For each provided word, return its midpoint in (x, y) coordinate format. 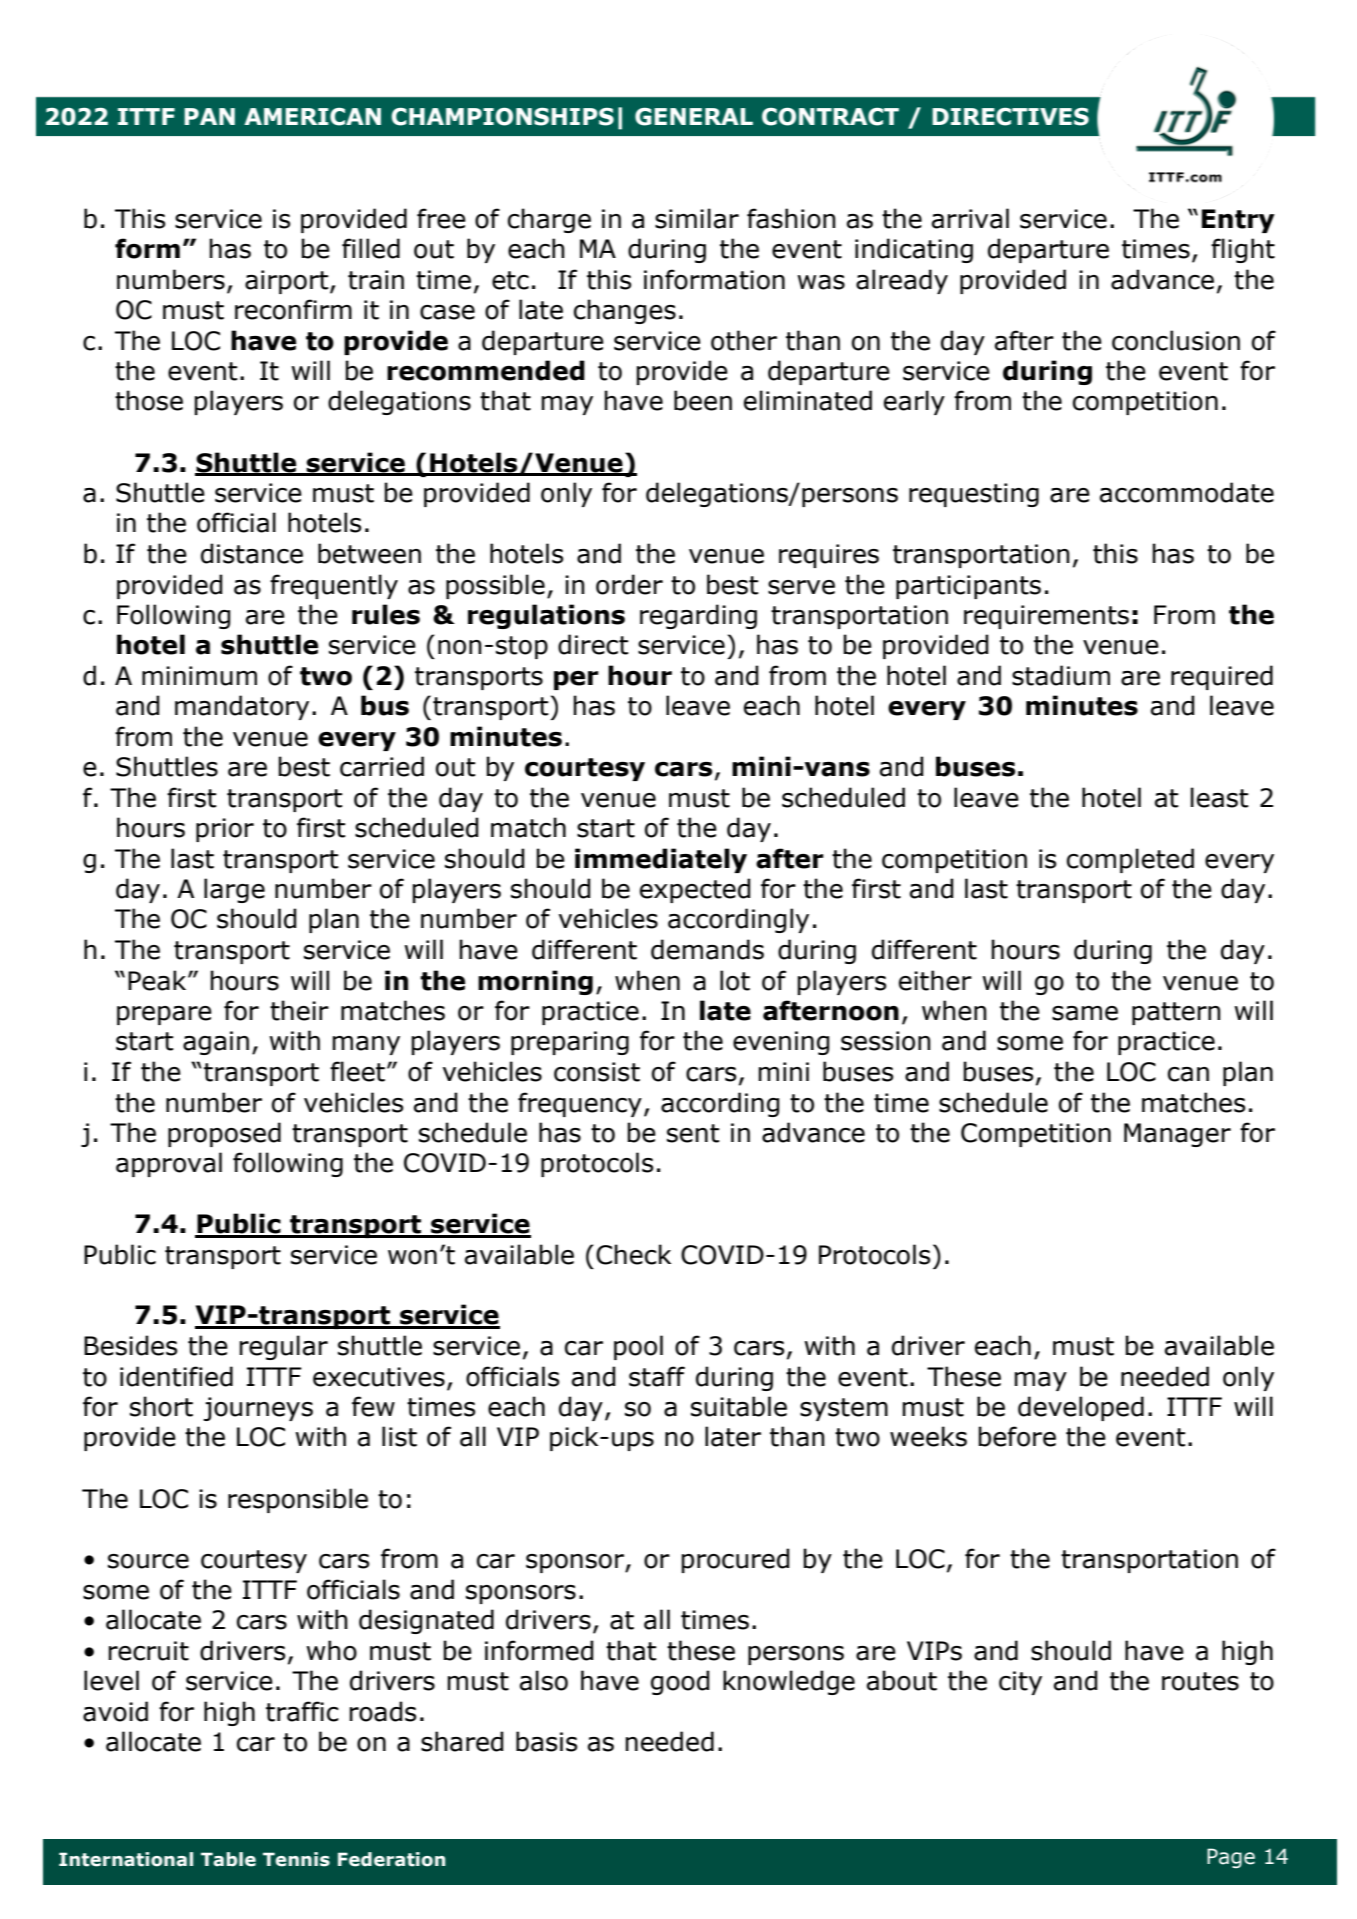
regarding (698, 616)
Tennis (296, 1859)
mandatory (242, 707)
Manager (1177, 1135)
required (1222, 677)
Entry (1238, 221)
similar (697, 218)
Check (633, 1254)
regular (283, 1347)
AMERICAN (312, 117)
